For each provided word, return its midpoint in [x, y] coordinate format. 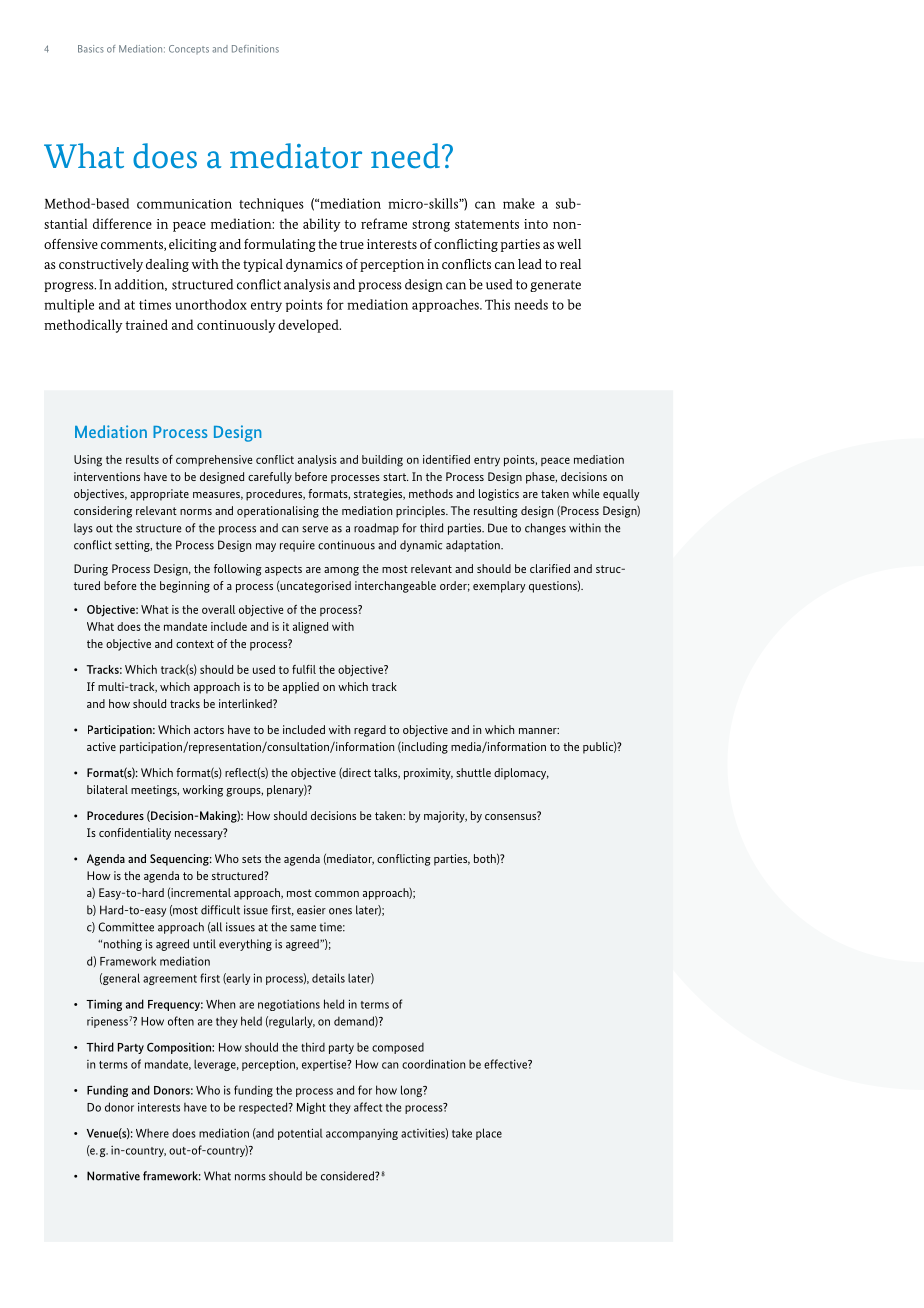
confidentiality [135, 834]
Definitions [255, 49]
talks [387, 773]
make [519, 203]
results [142, 459]
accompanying [362, 1134]
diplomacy [521, 774]
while [585, 493]
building [382, 461]
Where [152, 1133]
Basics [91, 49]
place [489, 1134]
